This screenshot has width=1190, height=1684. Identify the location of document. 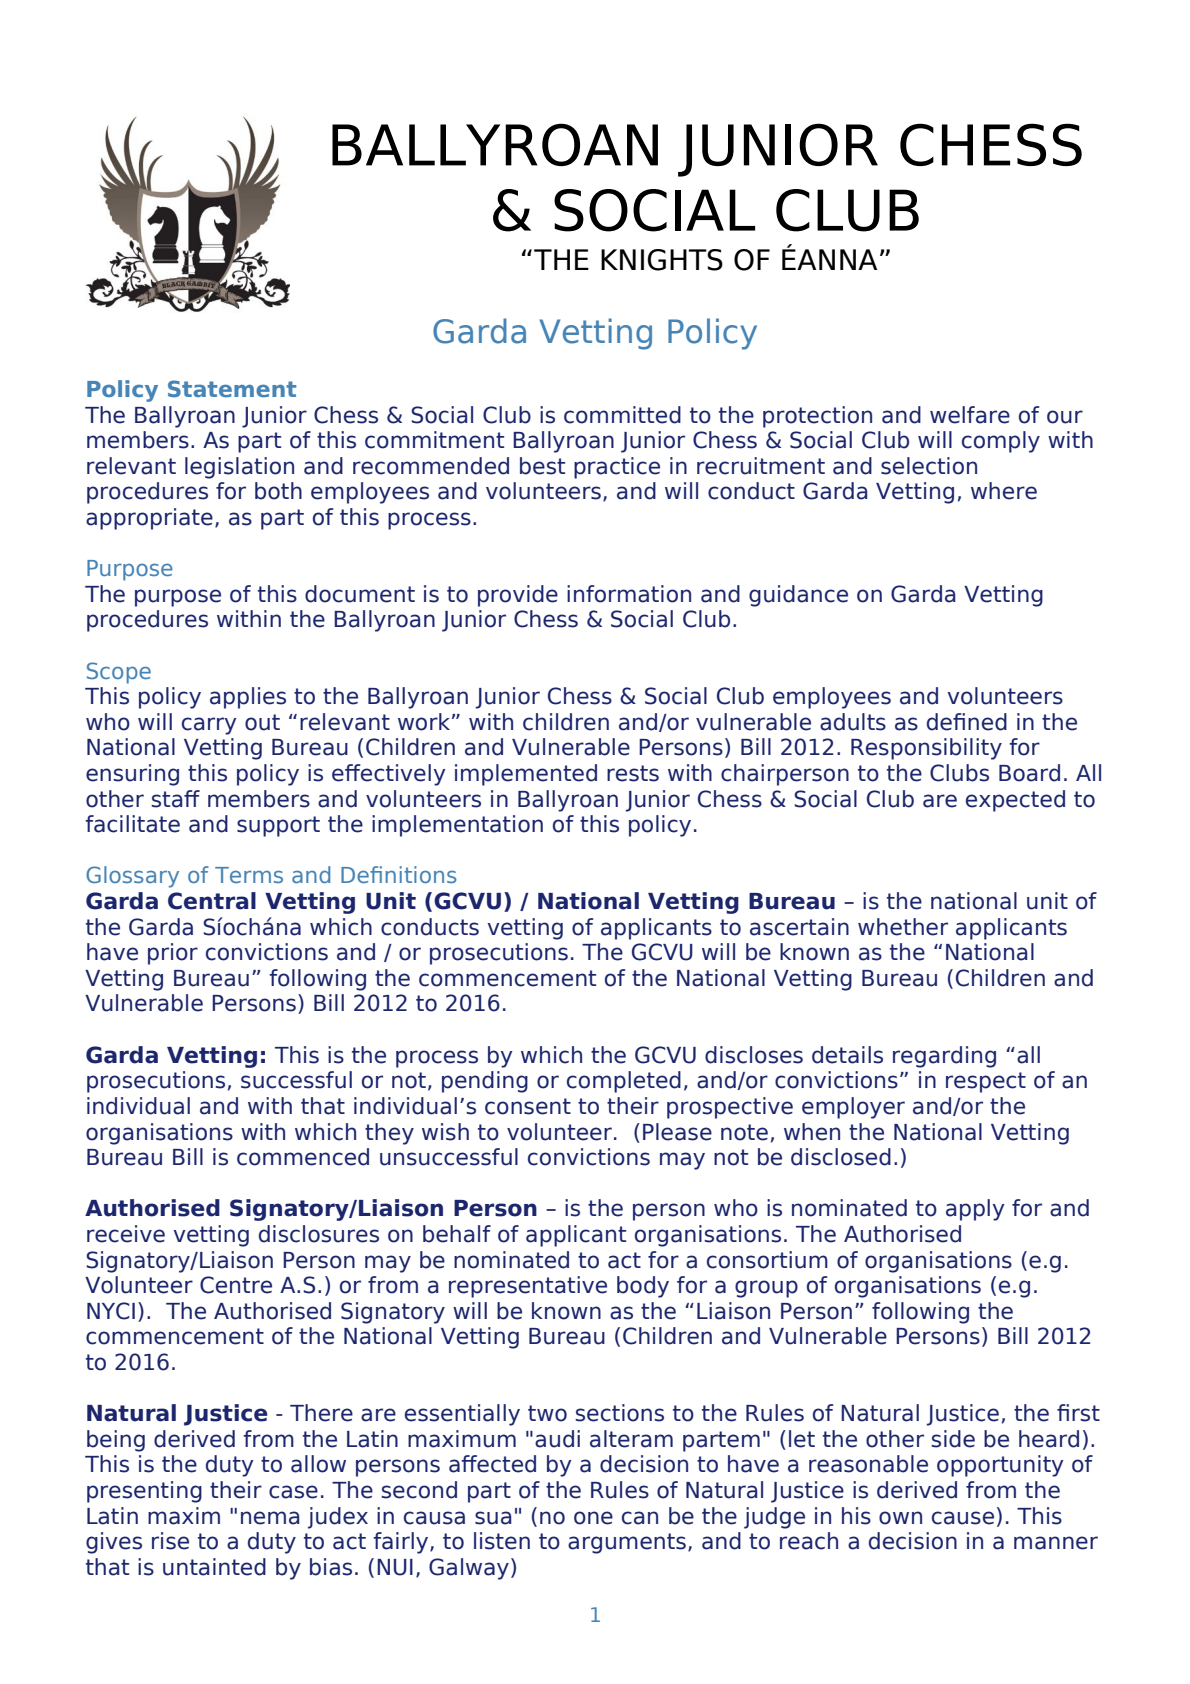
(360, 594).
